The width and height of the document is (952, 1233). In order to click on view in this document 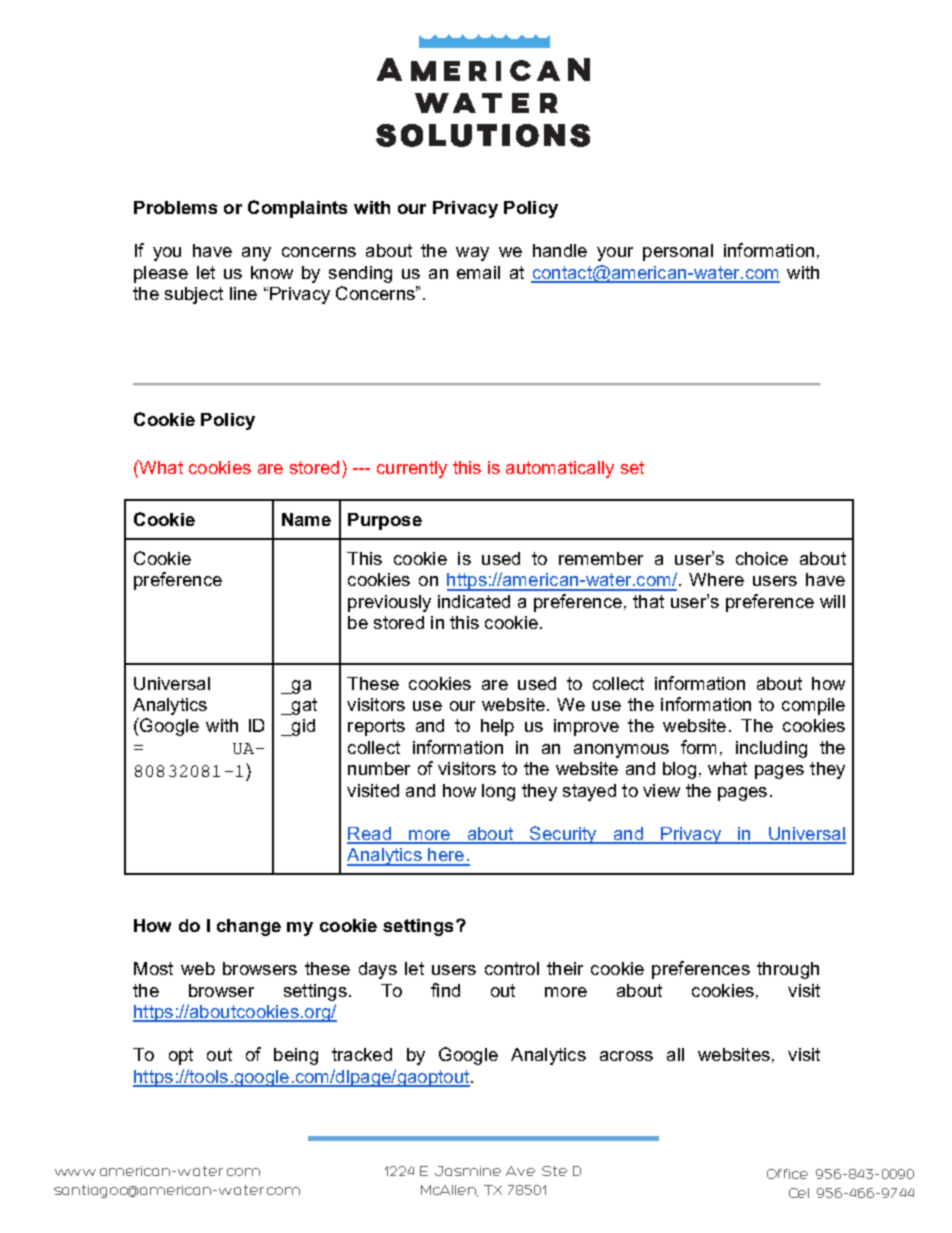, I will do `click(661, 790)`.
